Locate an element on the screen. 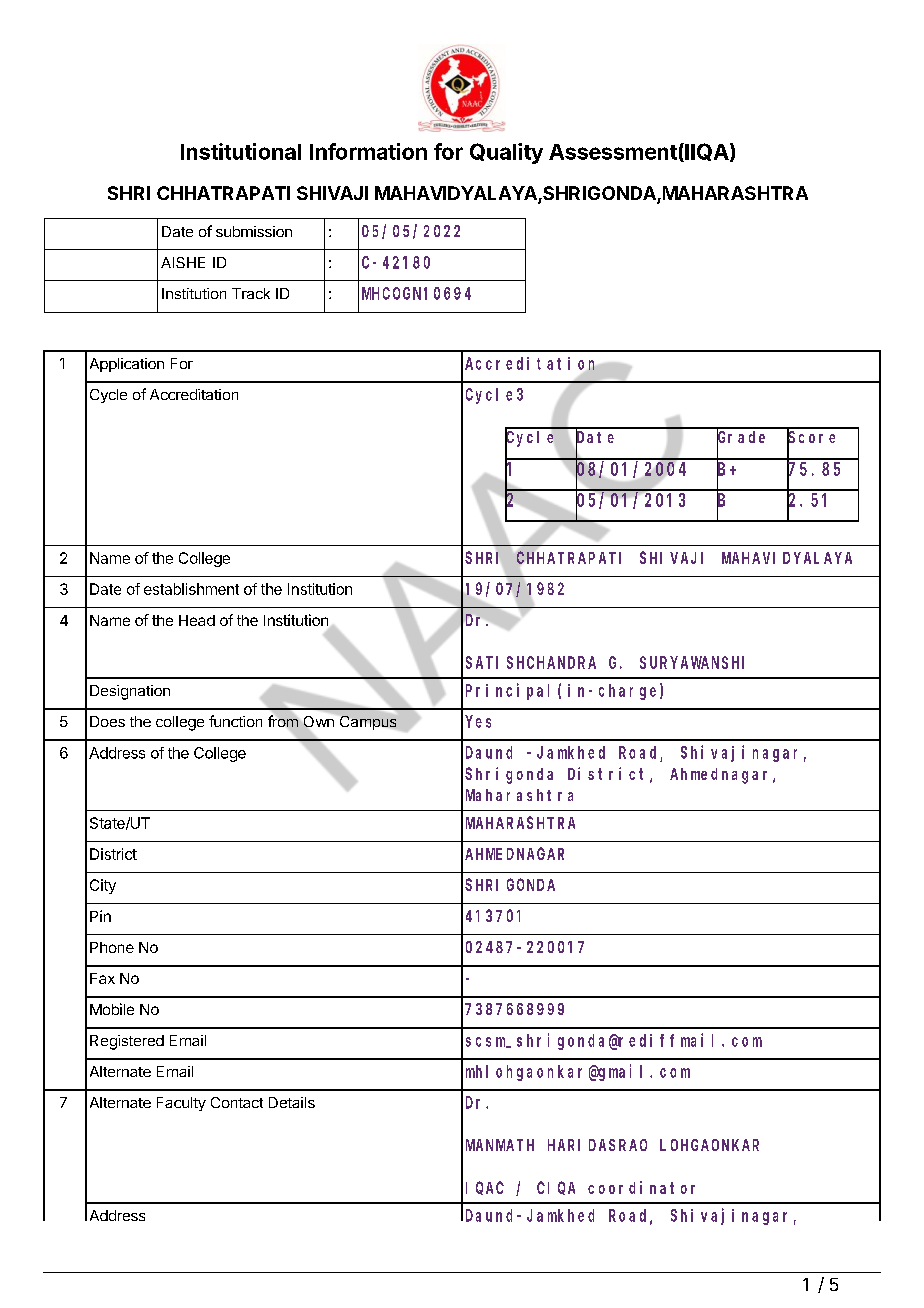 Image resolution: width=924 pixels, height=1308 pixels. Quality is located at coordinates (506, 153).
